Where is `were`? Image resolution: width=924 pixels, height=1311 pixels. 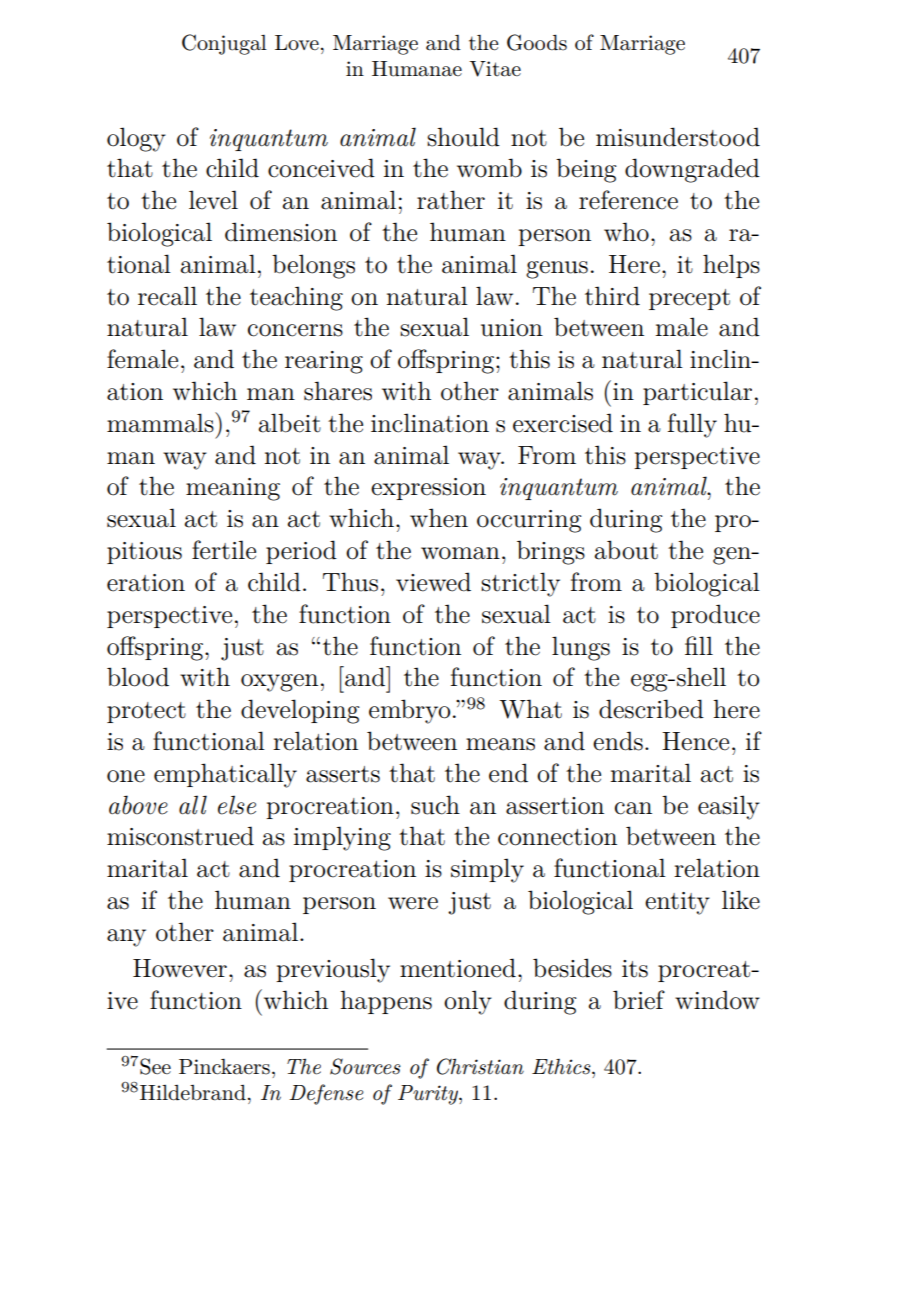 were is located at coordinates (413, 903).
